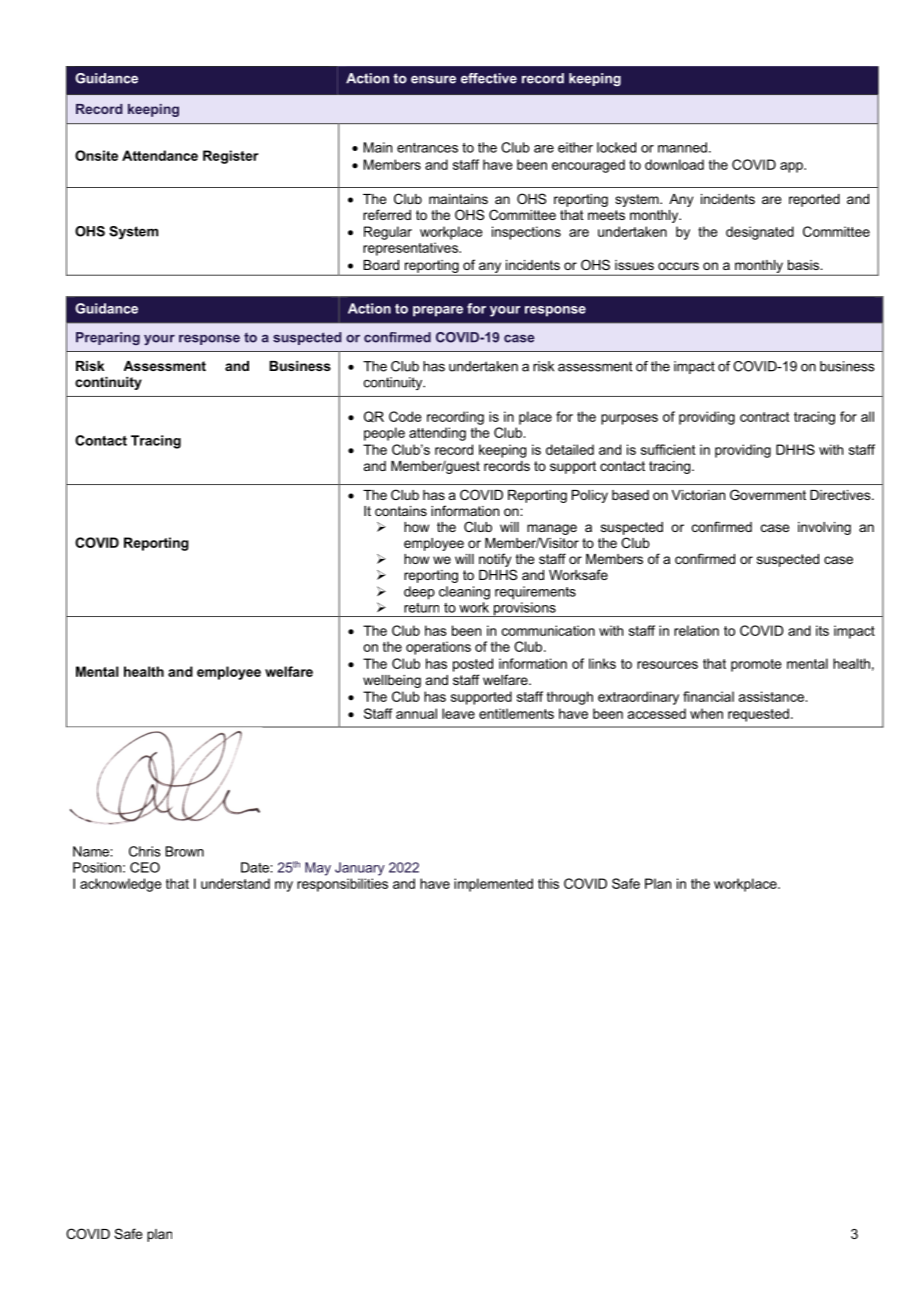  I want to click on contract, so click(765, 417).
